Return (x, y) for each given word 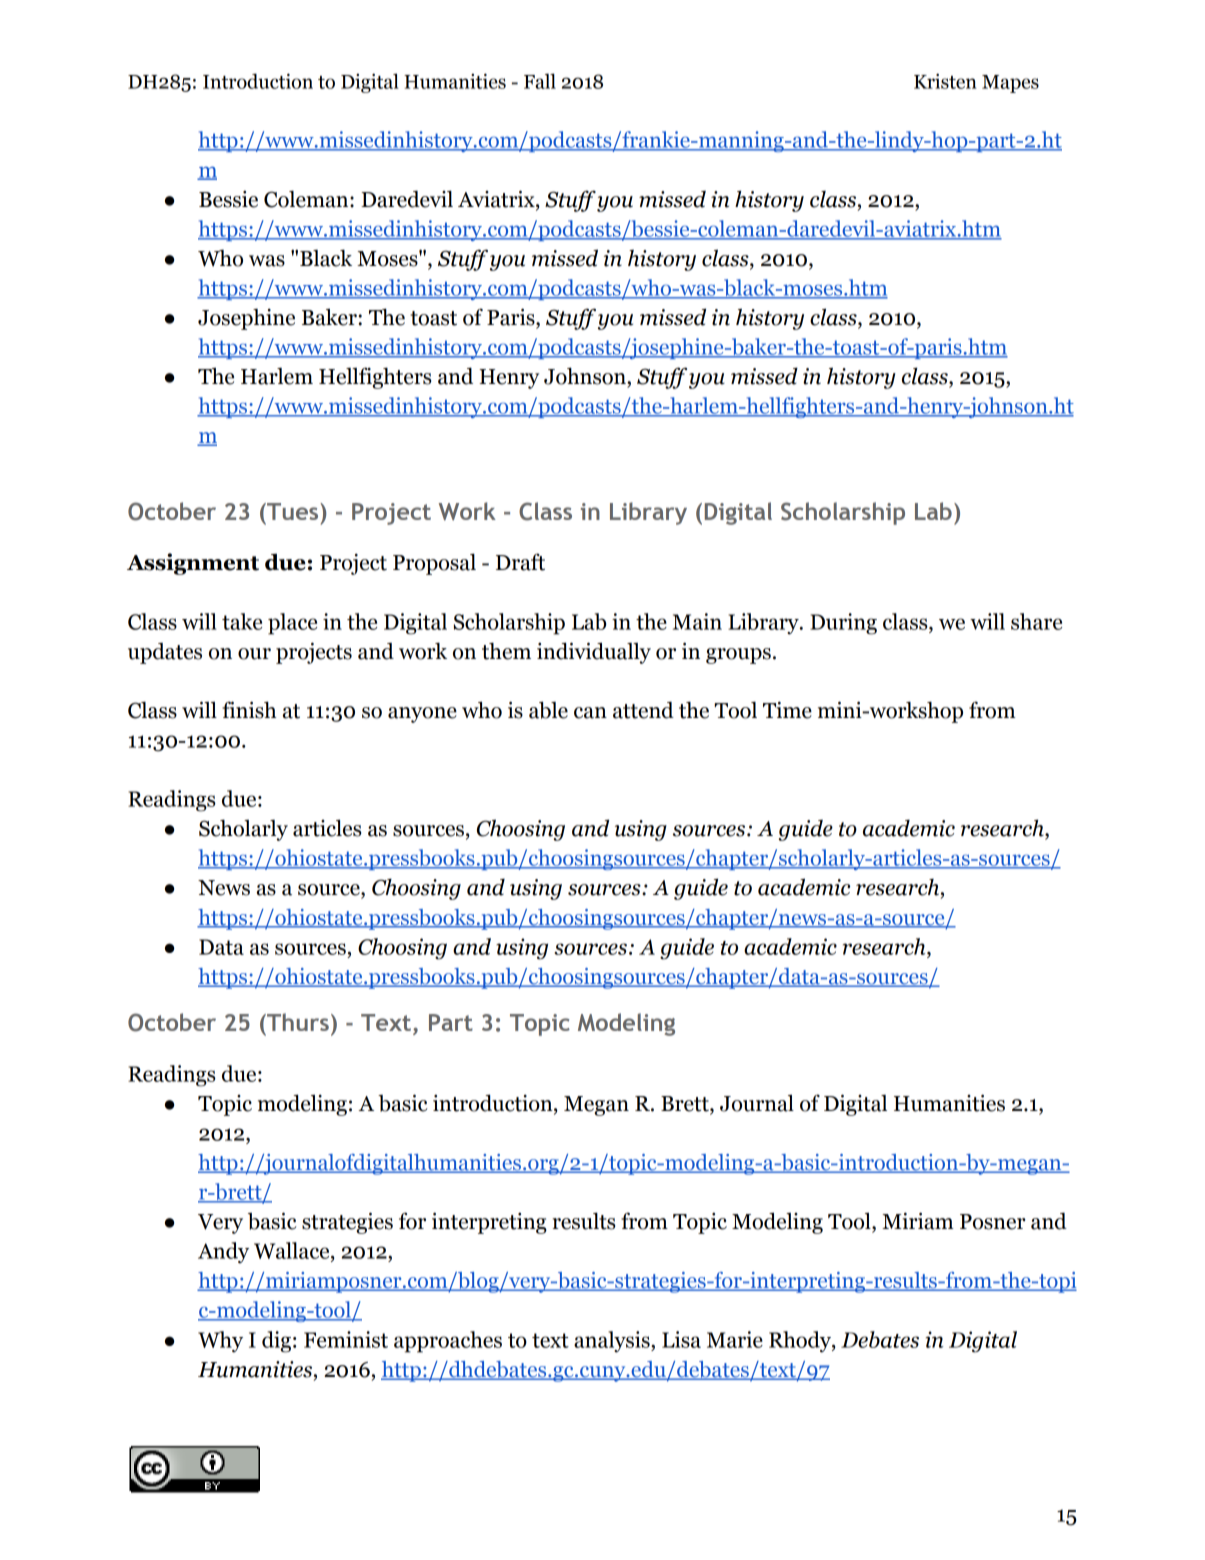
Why (220, 1342)
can (590, 713)
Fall (540, 81)
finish (249, 710)
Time (787, 710)
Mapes (1010, 84)
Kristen (945, 81)
